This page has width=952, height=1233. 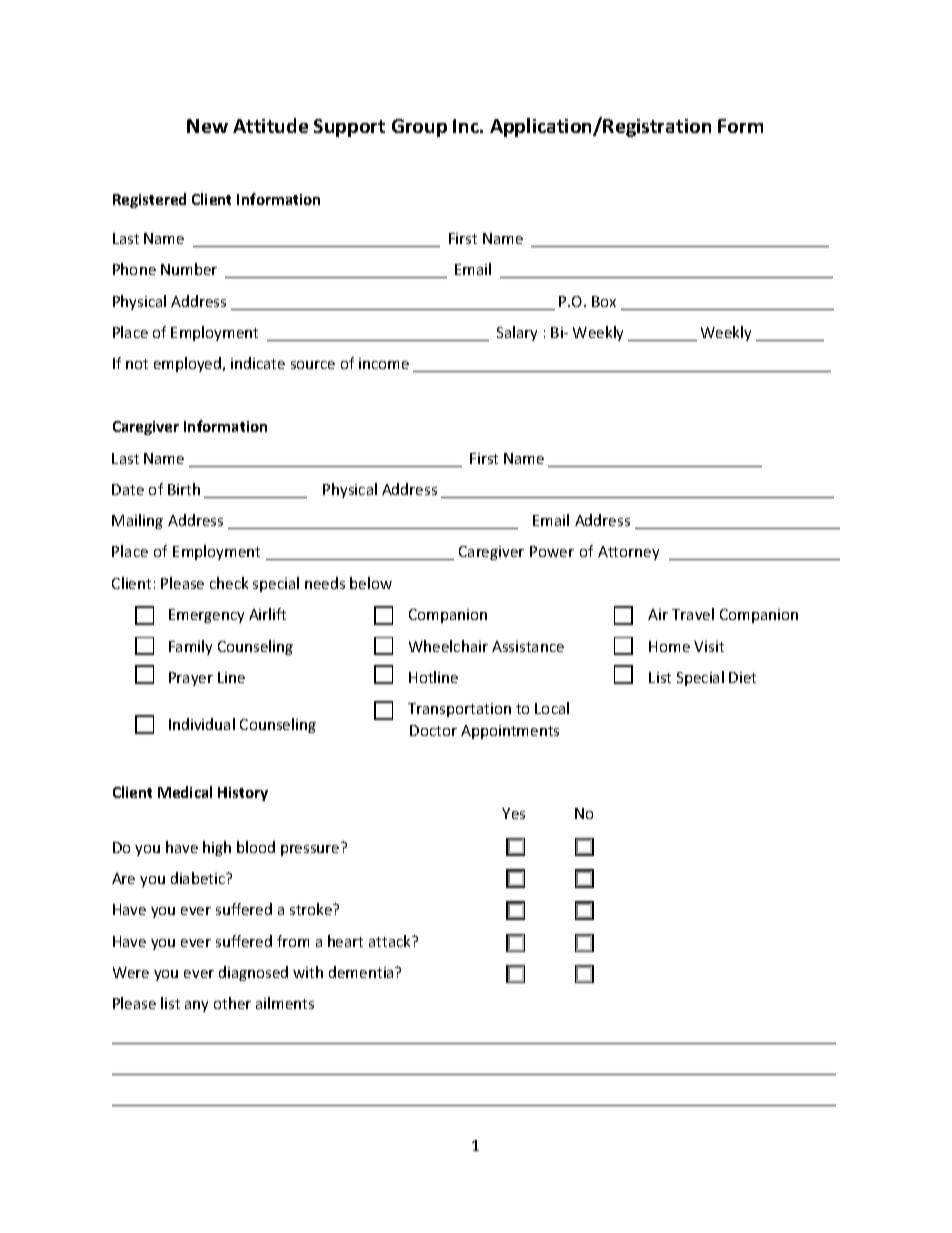 What do you see at coordinates (604, 301) in the page?
I see `Box` at bounding box center [604, 301].
